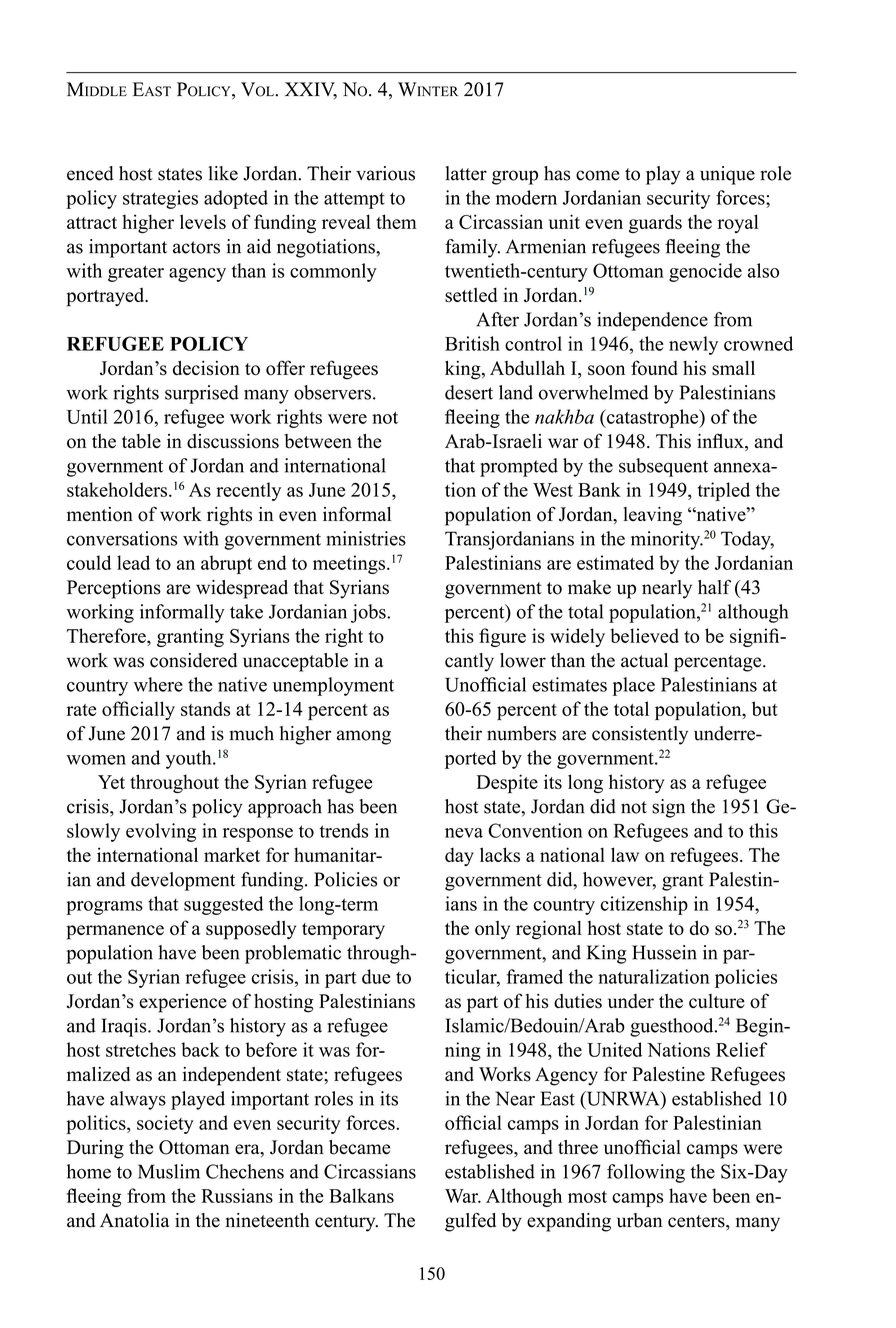  I want to click on them, so click(396, 221).
